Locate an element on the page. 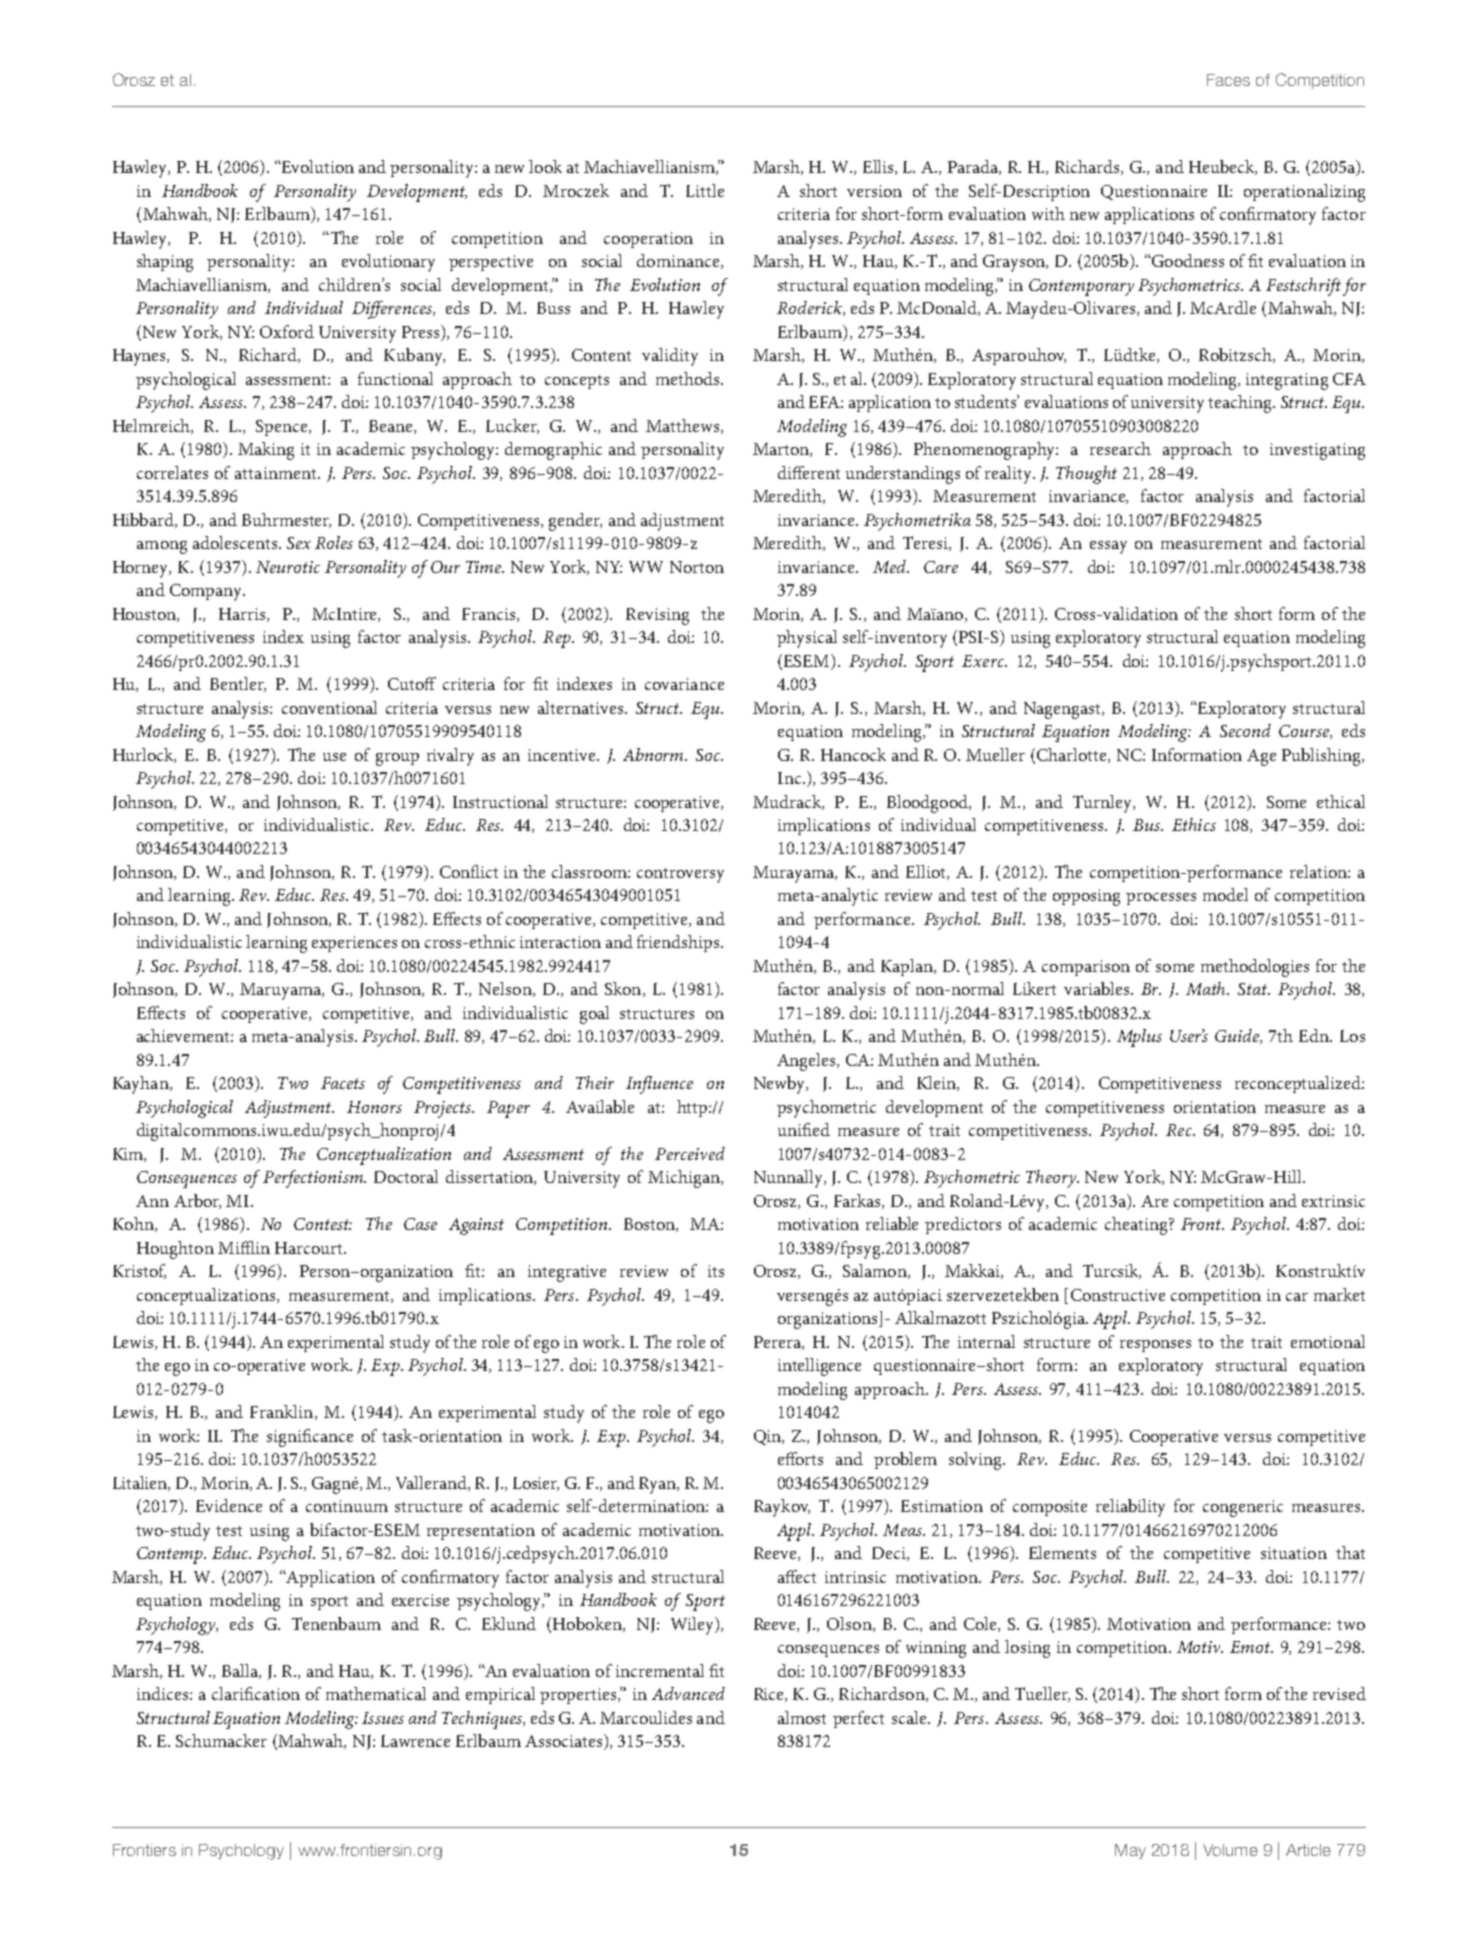 The height and width of the document is (1935, 1477). almost is located at coordinates (802, 1717).
